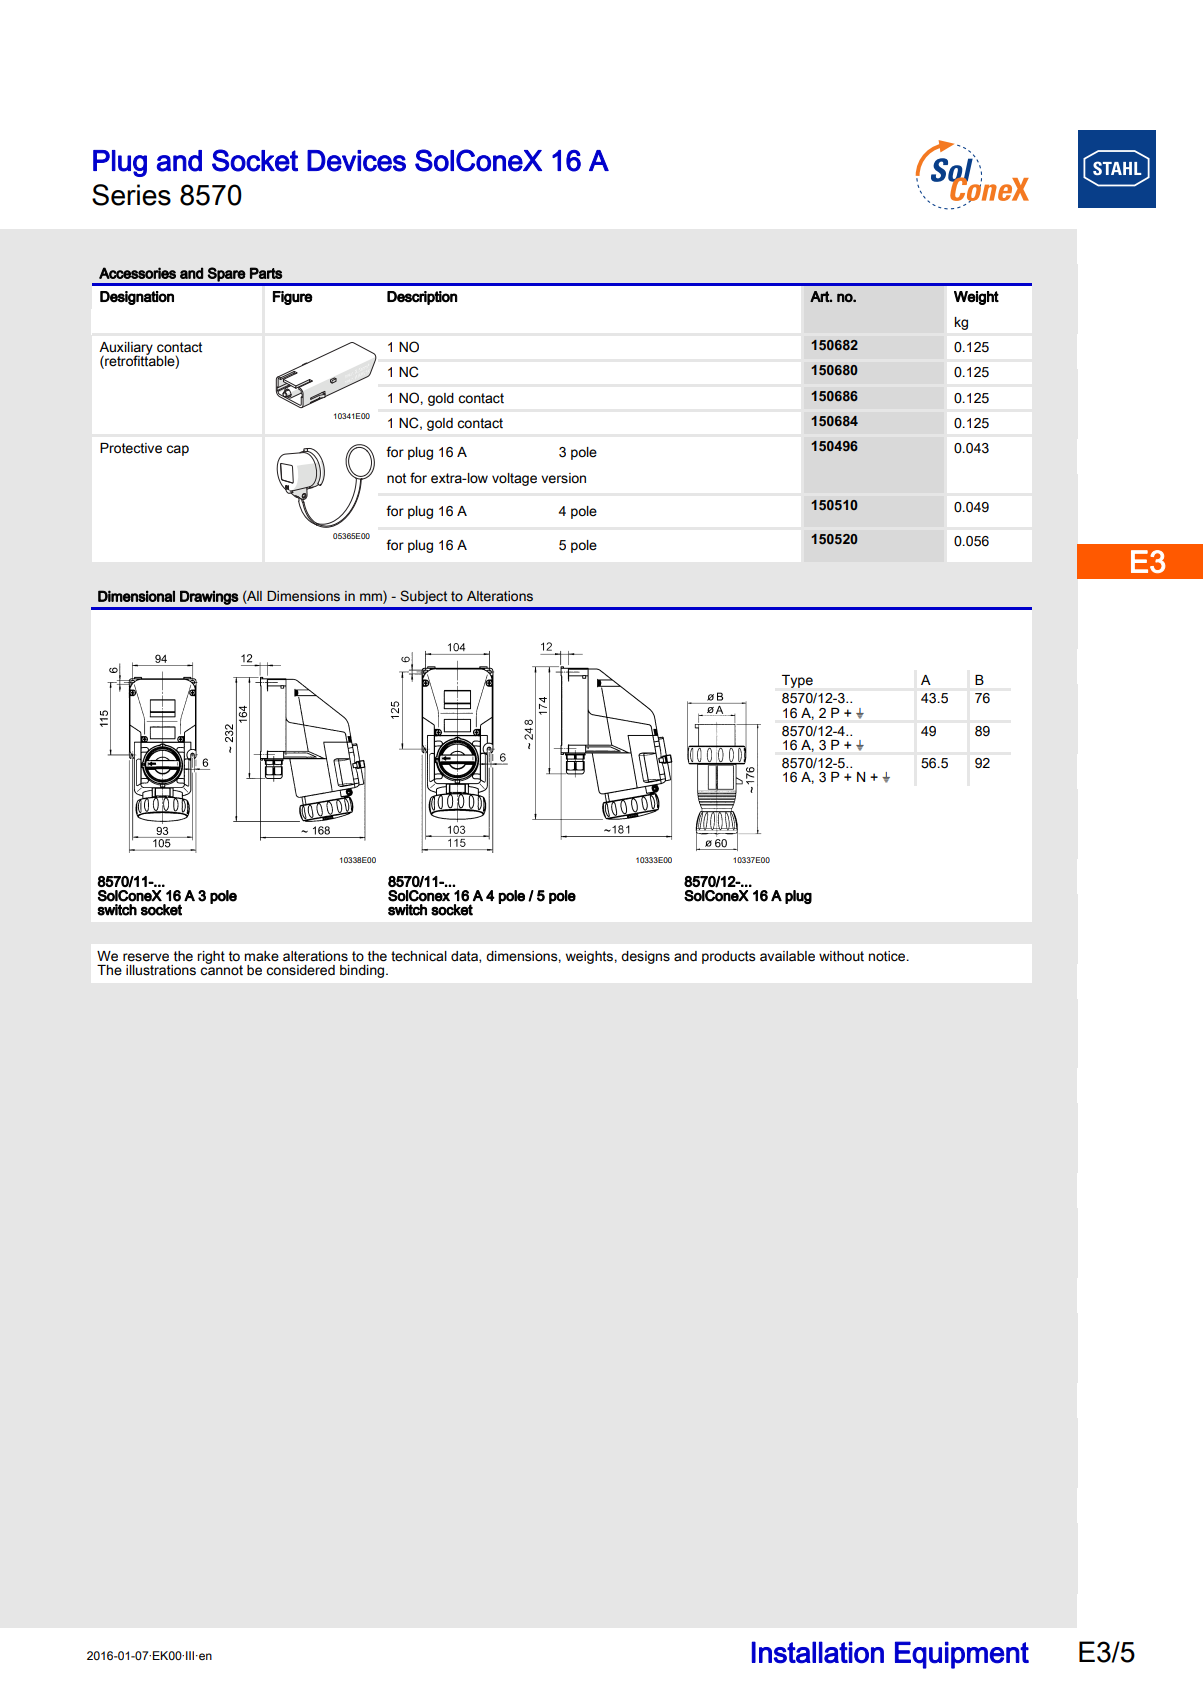 This screenshot has height=1703, width=1203. I want to click on data, so click(465, 957).
